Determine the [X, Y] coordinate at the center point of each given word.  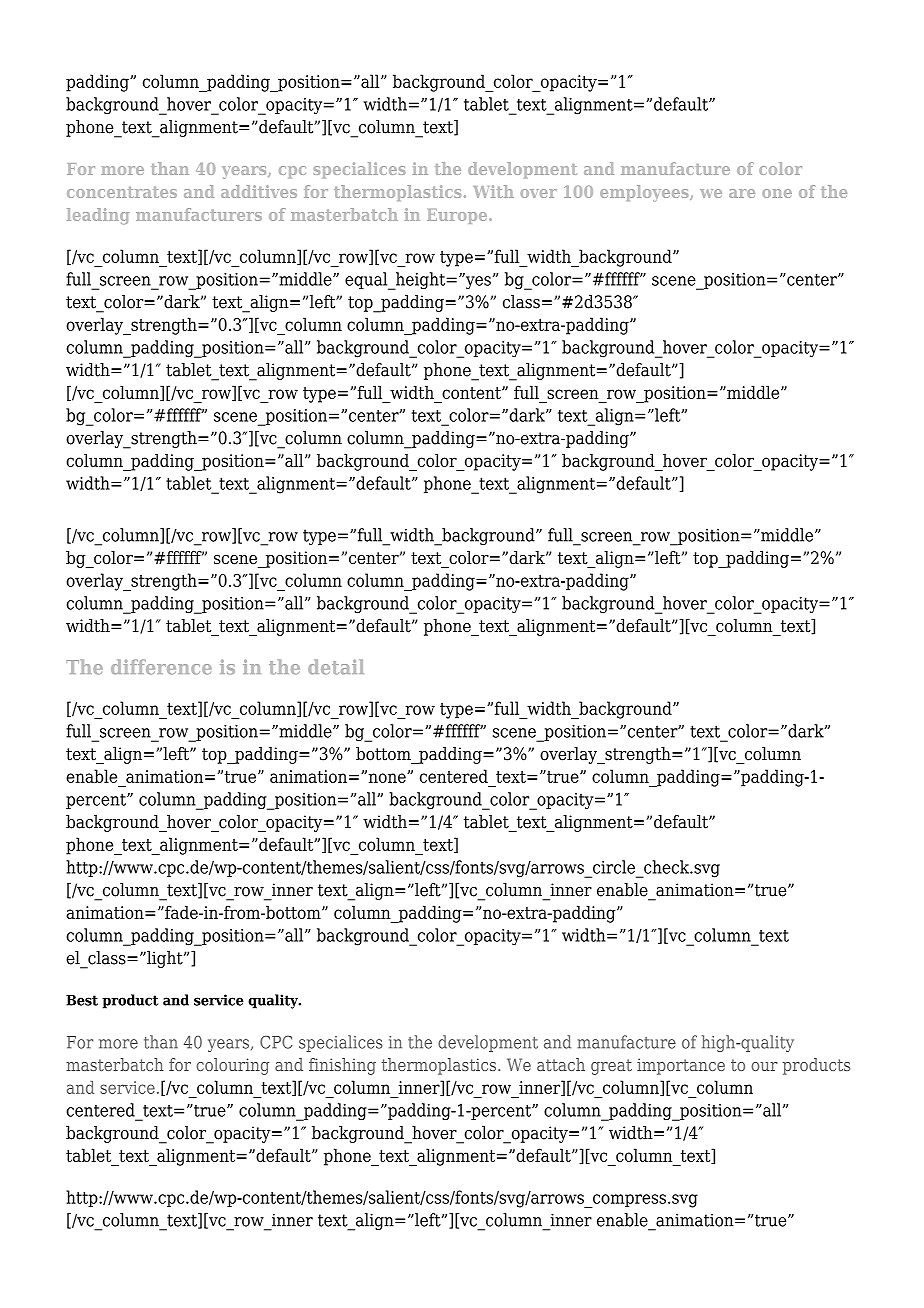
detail [336, 667]
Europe [458, 216]
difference [161, 667]
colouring [232, 1066]
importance [681, 1066]
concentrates [122, 192]
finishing [342, 1066]
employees [645, 193]
